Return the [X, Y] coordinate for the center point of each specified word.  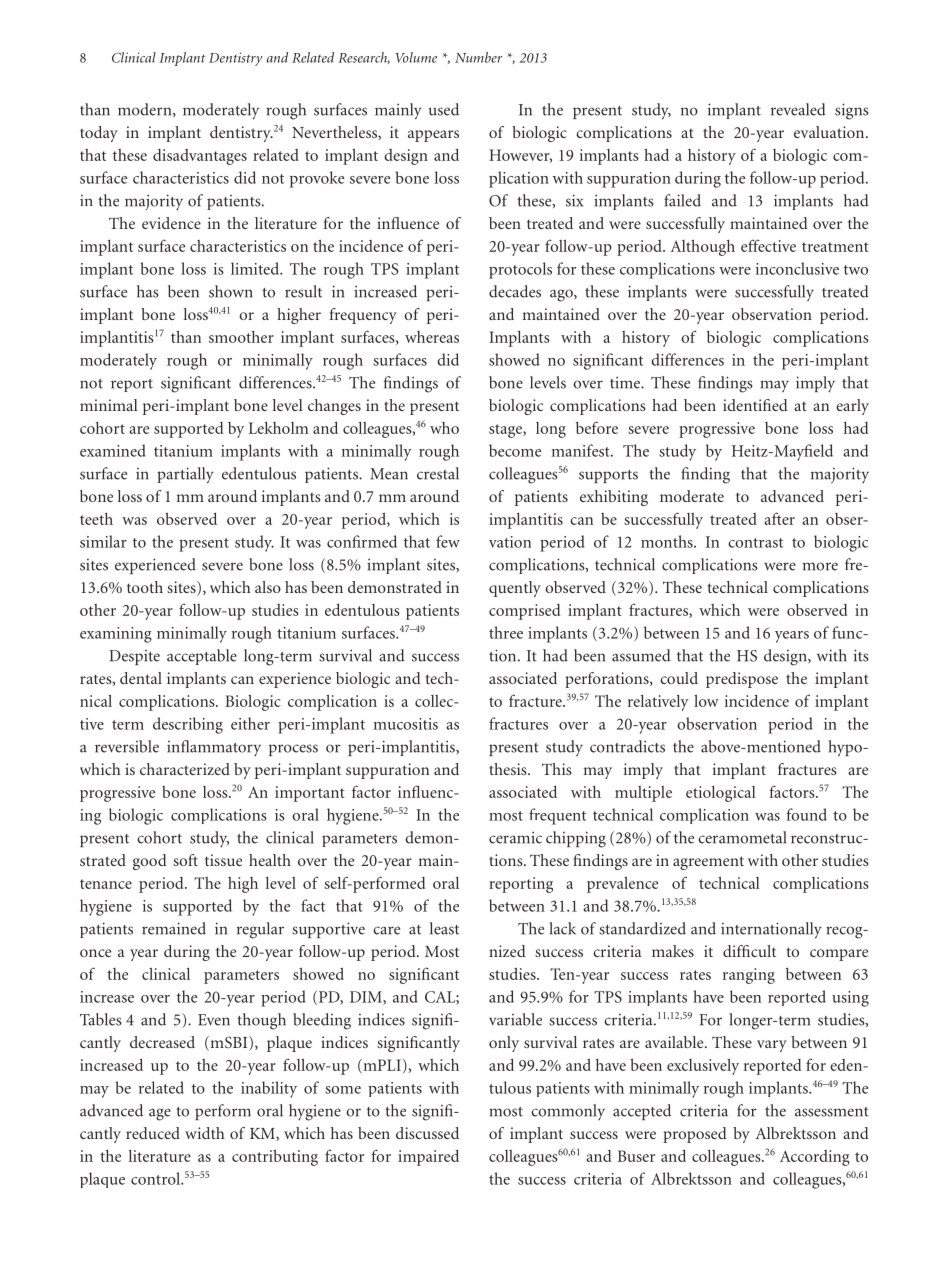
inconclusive [797, 268]
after [779, 518]
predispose [742, 680]
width [205, 1133]
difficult [749, 951]
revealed [798, 109]
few [448, 541]
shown [231, 291]
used [444, 109]
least [444, 928]
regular [260, 930]
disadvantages [200, 157]
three [506, 632]
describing [188, 725]
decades [515, 291]
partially [185, 475]
